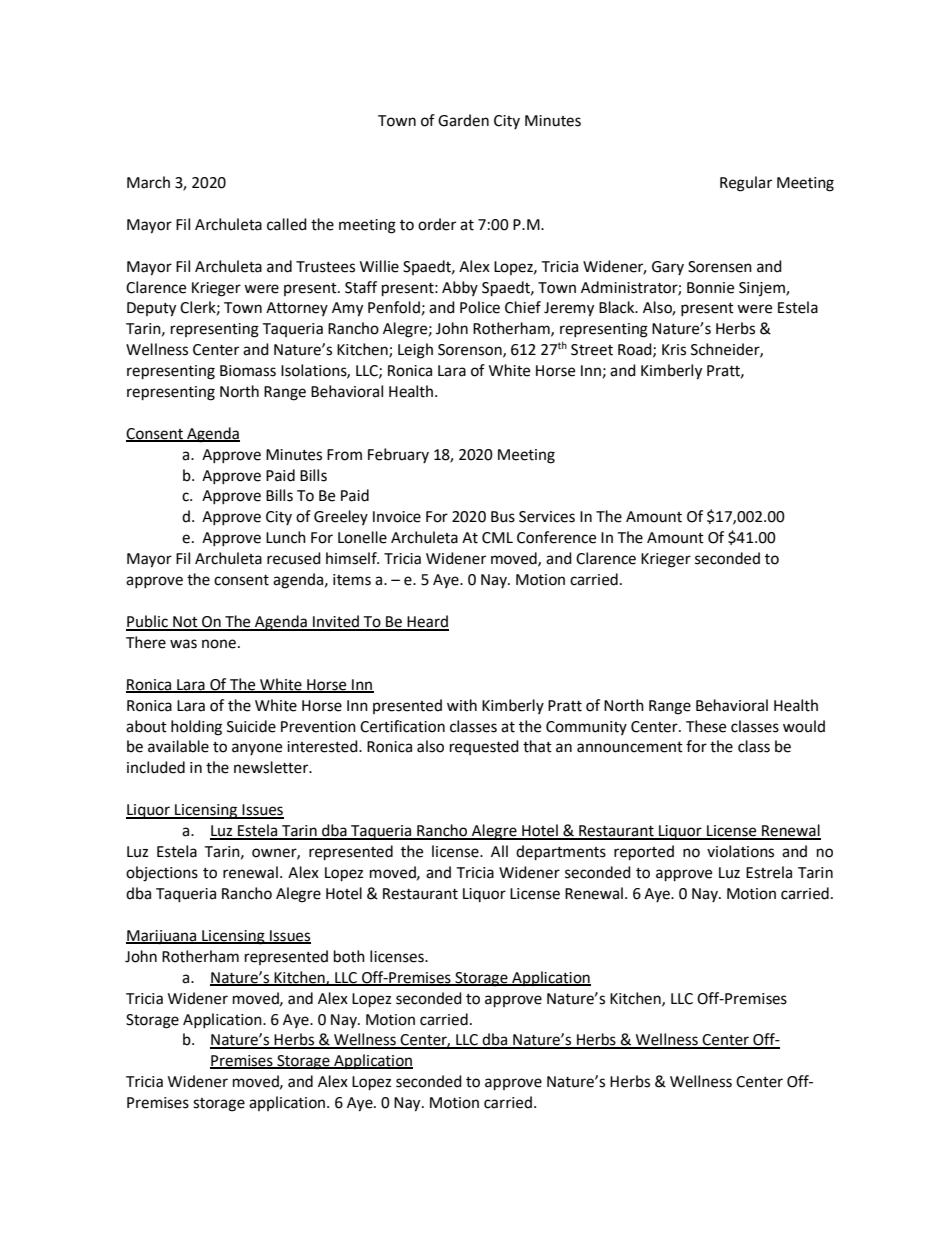 This page has height=1233, width=952. Describe the element at coordinates (162, 937) in the page. I see `Marijuana` at that location.
